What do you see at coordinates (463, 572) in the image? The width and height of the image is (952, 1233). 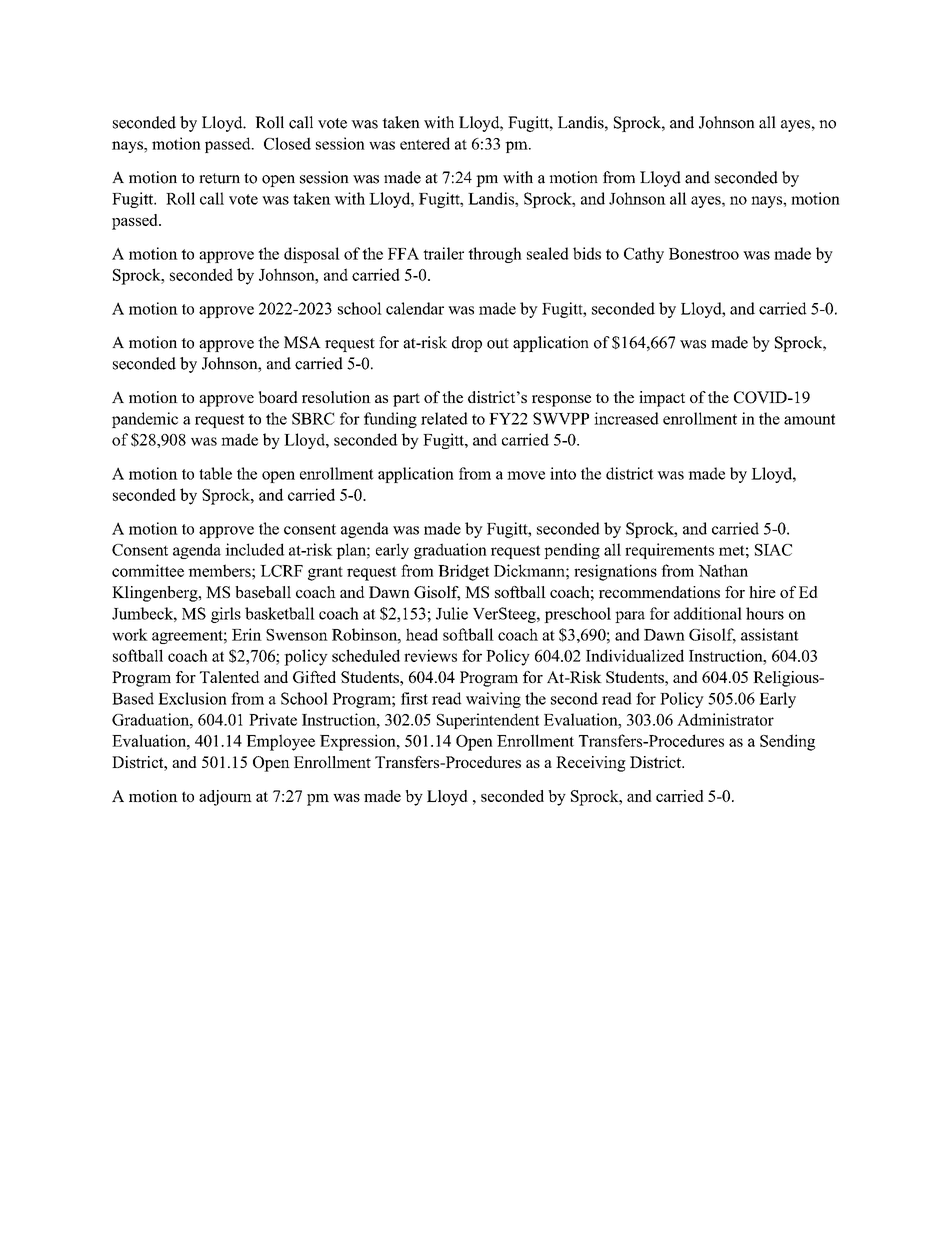 I see `Bridget` at bounding box center [463, 572].
